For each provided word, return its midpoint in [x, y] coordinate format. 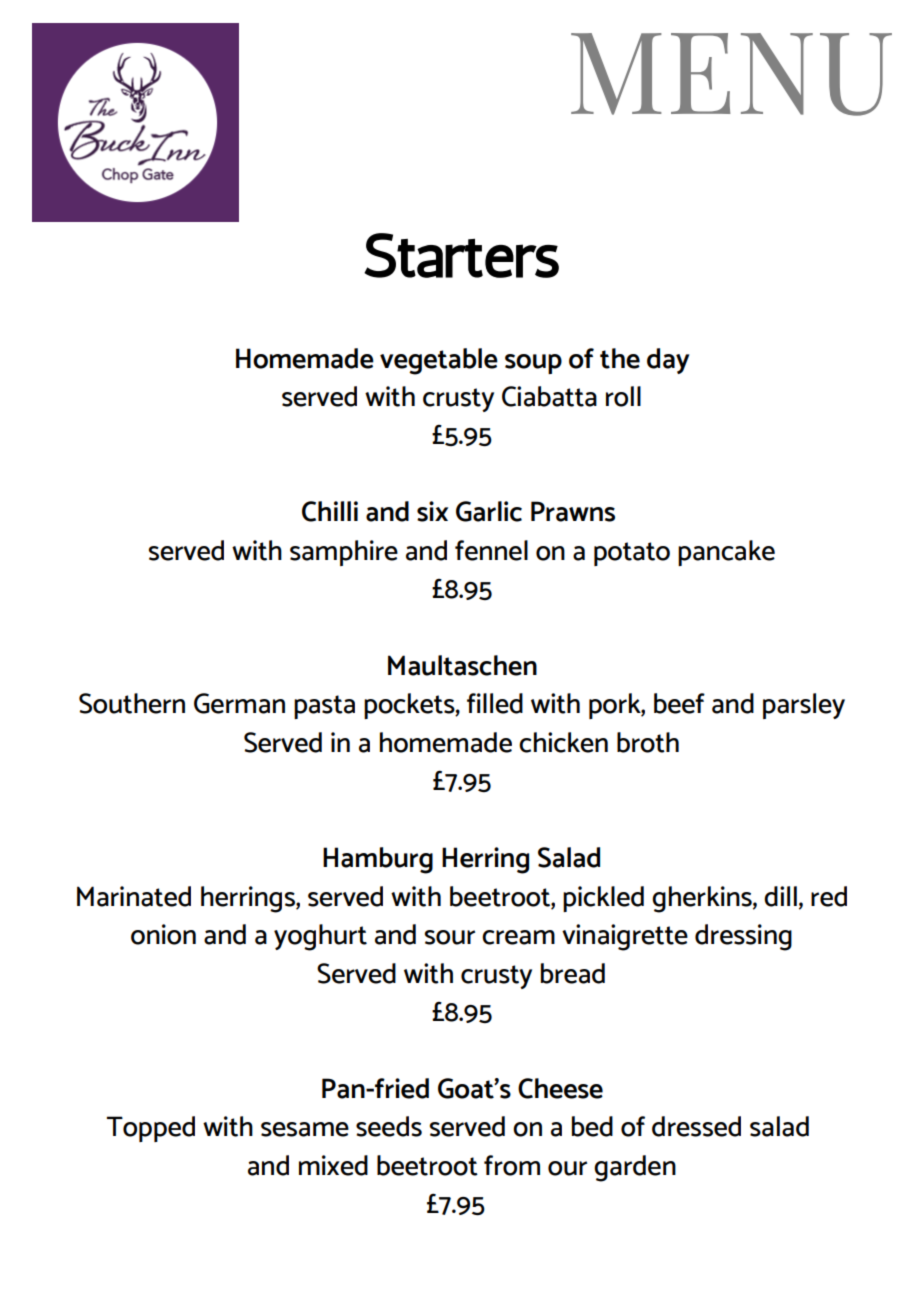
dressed [696, 1126]
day [668, 361]
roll [623, 396]
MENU [731, 74]
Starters [461, 255]
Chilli [330, 511]
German [239, 703]
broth [648, 742]
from [512, 1165]
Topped [151, 1129]
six [432, 511]
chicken [563, 742]
